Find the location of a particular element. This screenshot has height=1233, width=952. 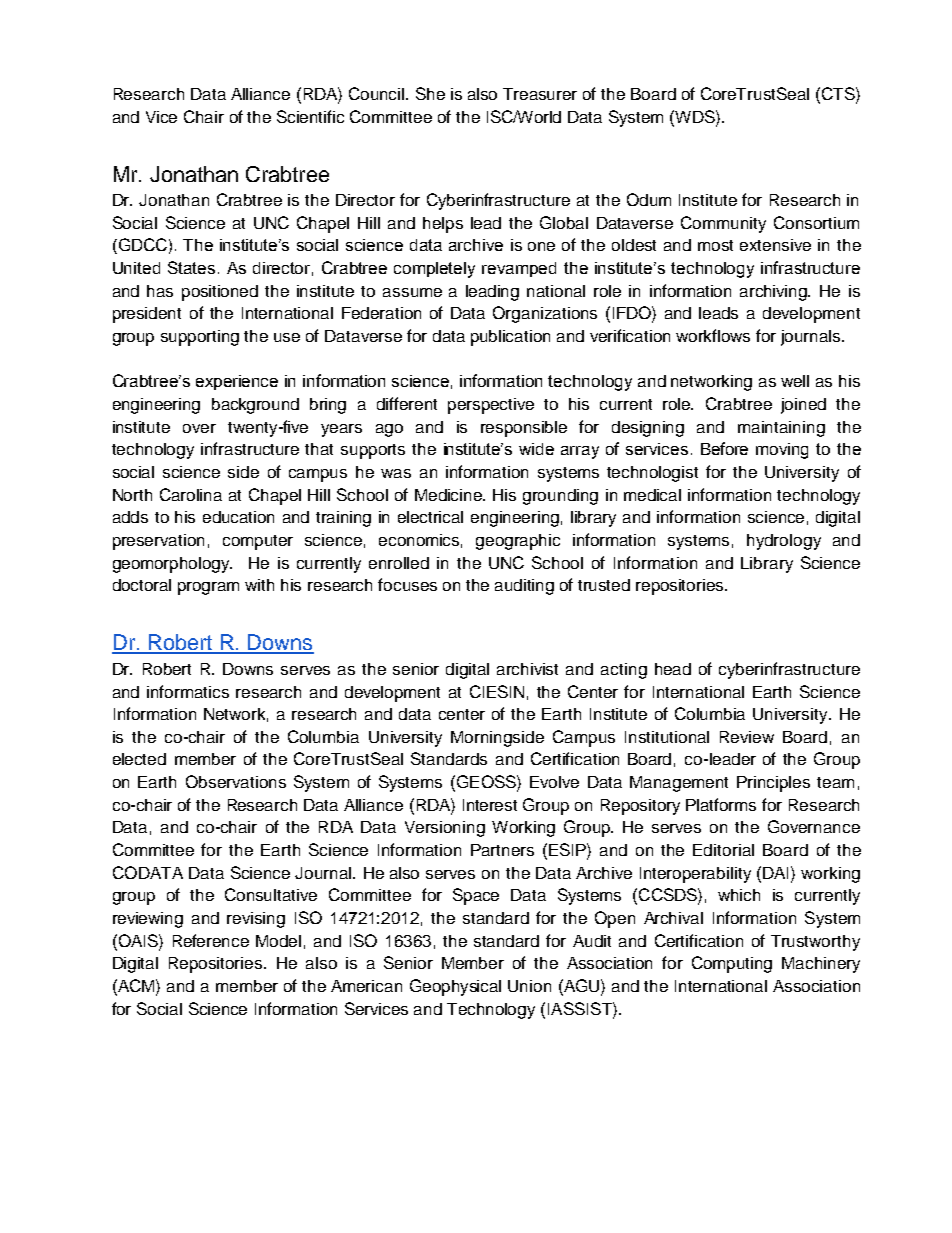

informatics is located at coordinates (188, 691).
